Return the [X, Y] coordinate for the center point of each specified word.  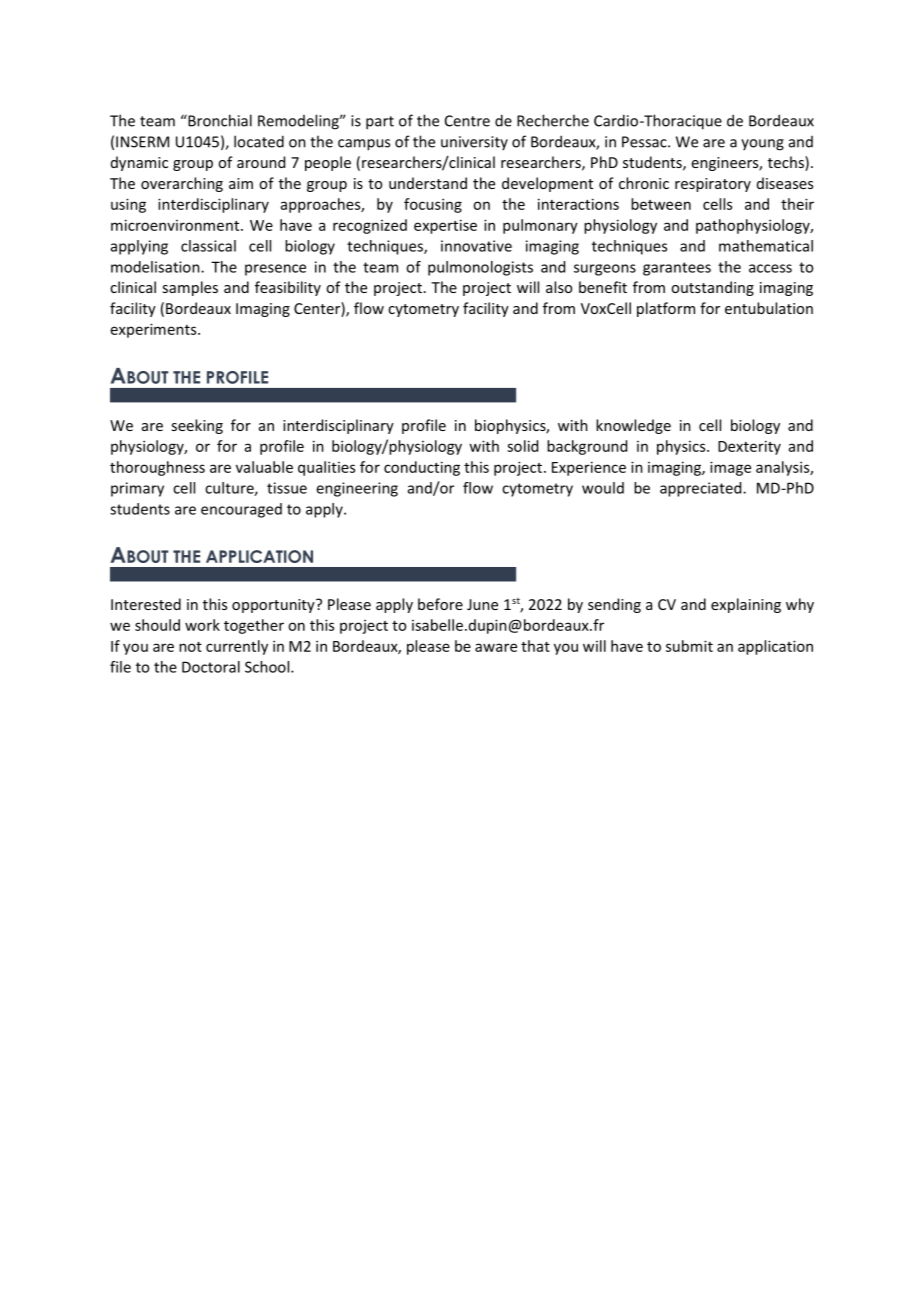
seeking [197, 426]
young [762, 145]
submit [689, 646]
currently [237, 647]
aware [496, 647]
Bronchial [219, 120]
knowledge [633, 426]
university [474, 143]
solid [522, 446]
